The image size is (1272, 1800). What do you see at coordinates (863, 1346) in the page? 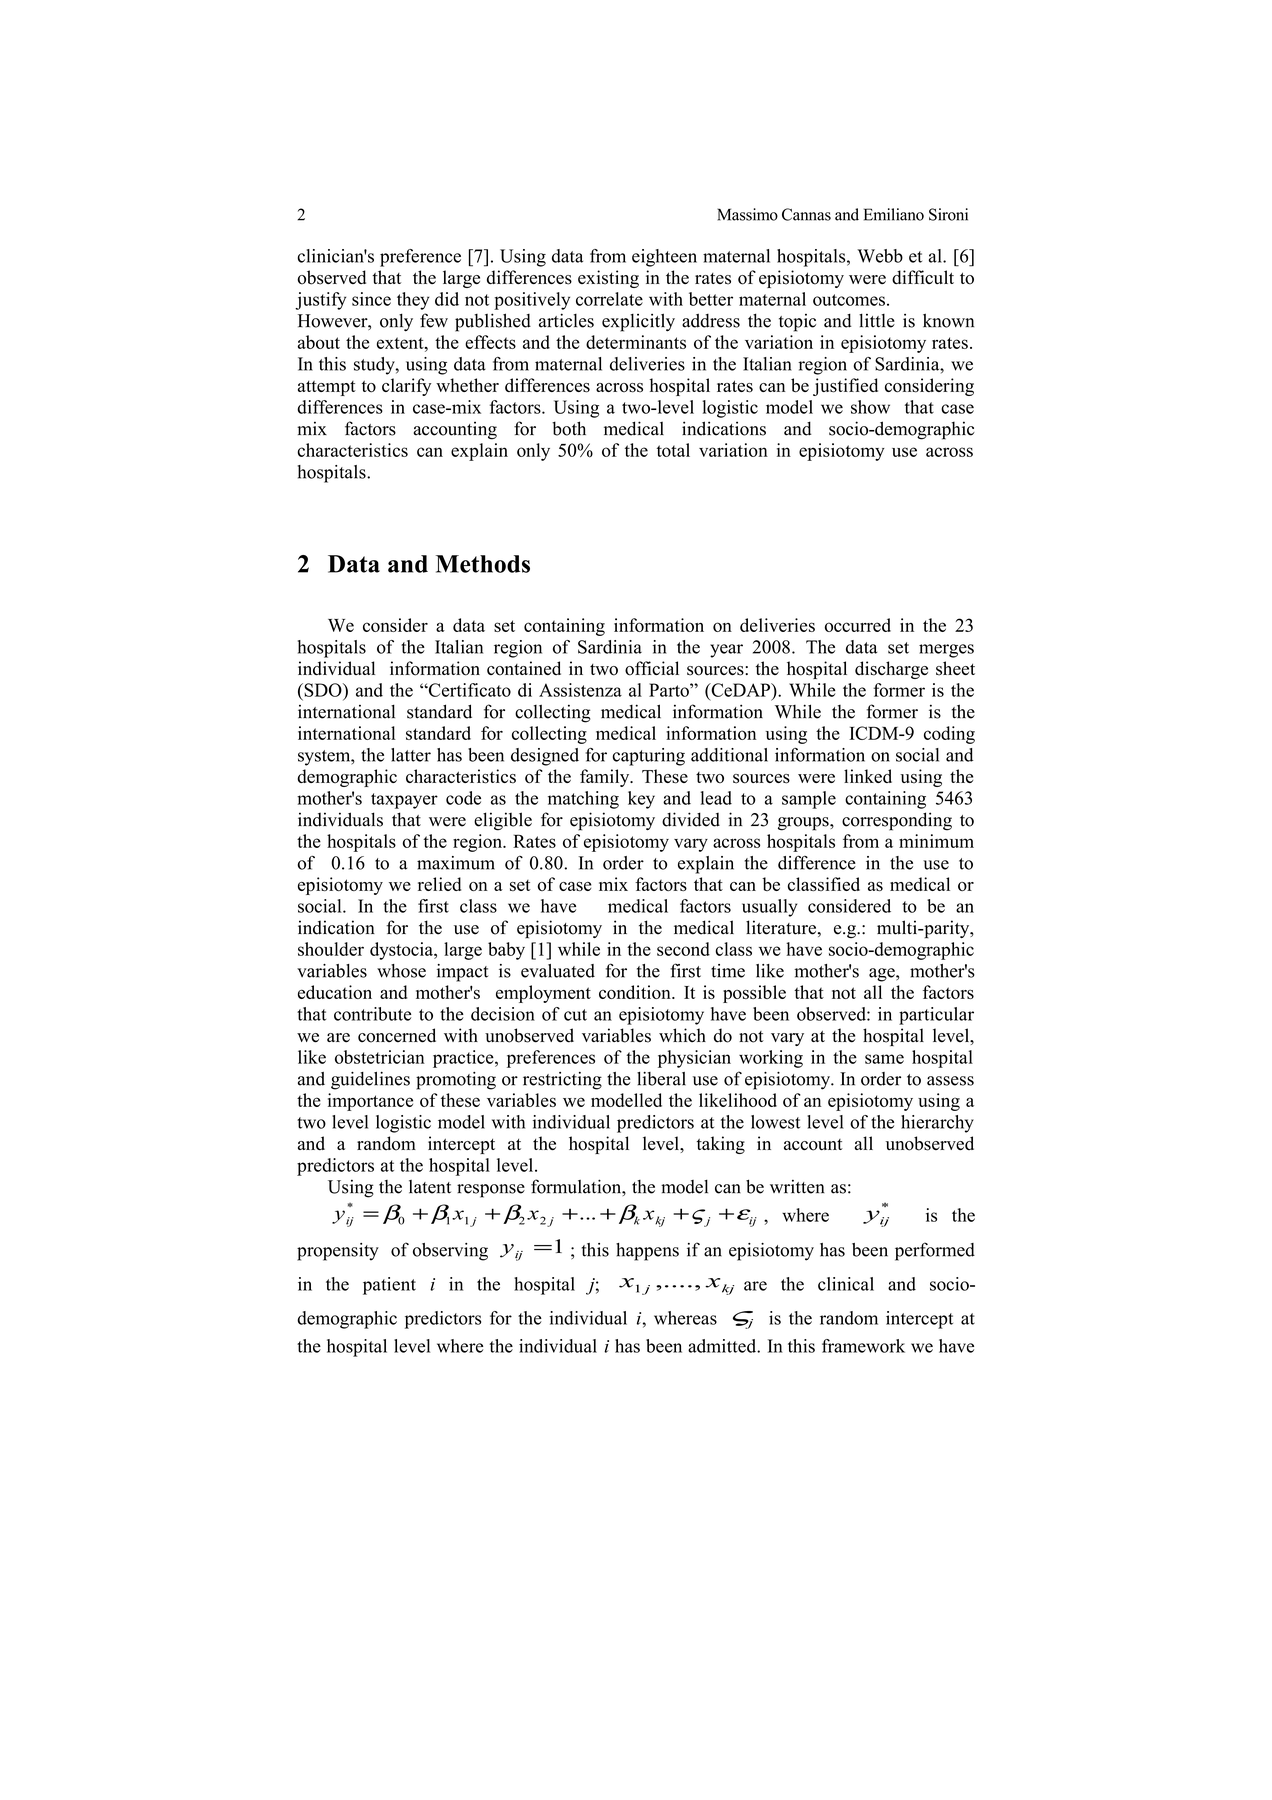
I see `framework` at bounding box center [863, 1346].
